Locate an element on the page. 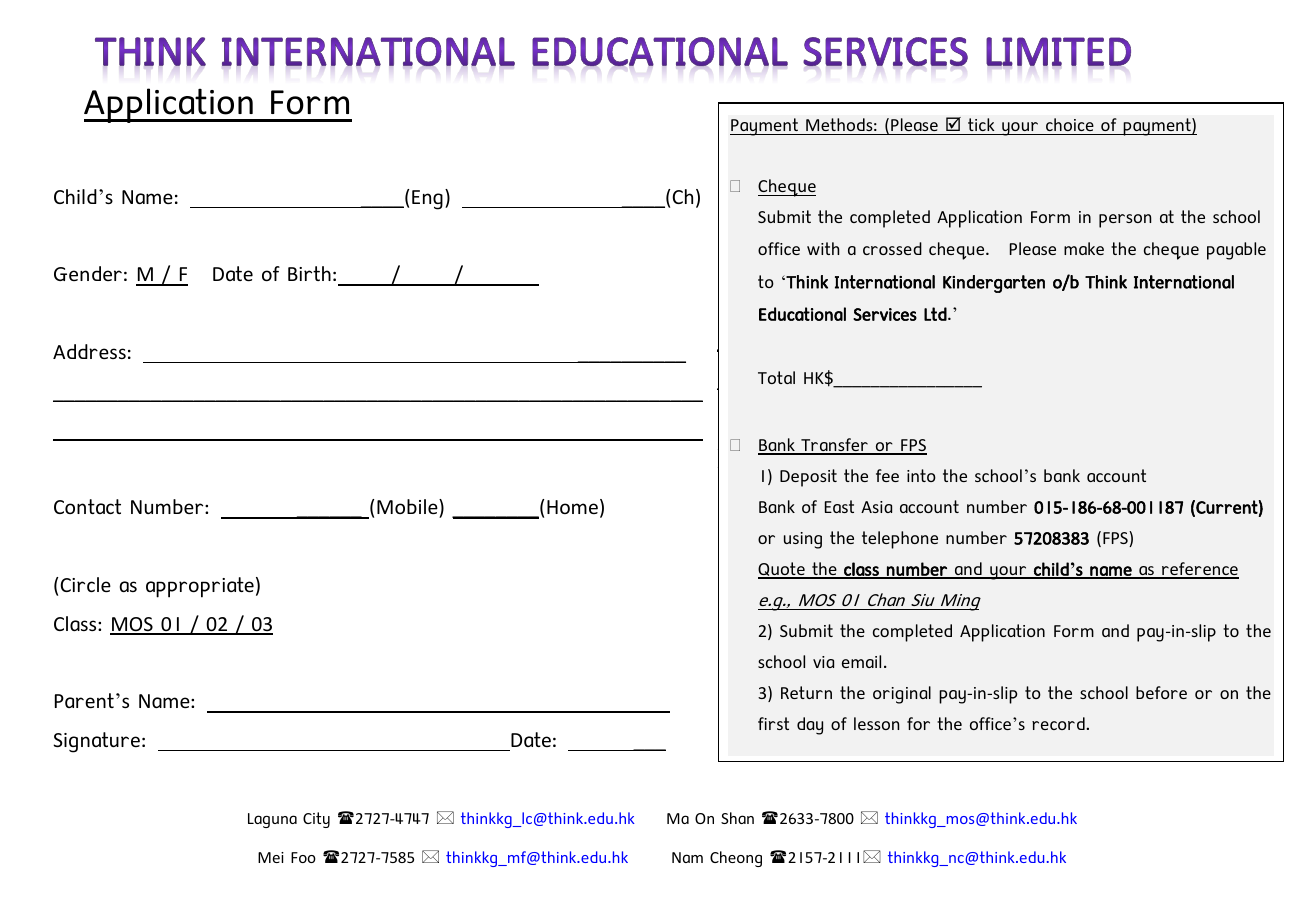 The image size is (1308, 924). Educational is located at coordinates (802, 314).
